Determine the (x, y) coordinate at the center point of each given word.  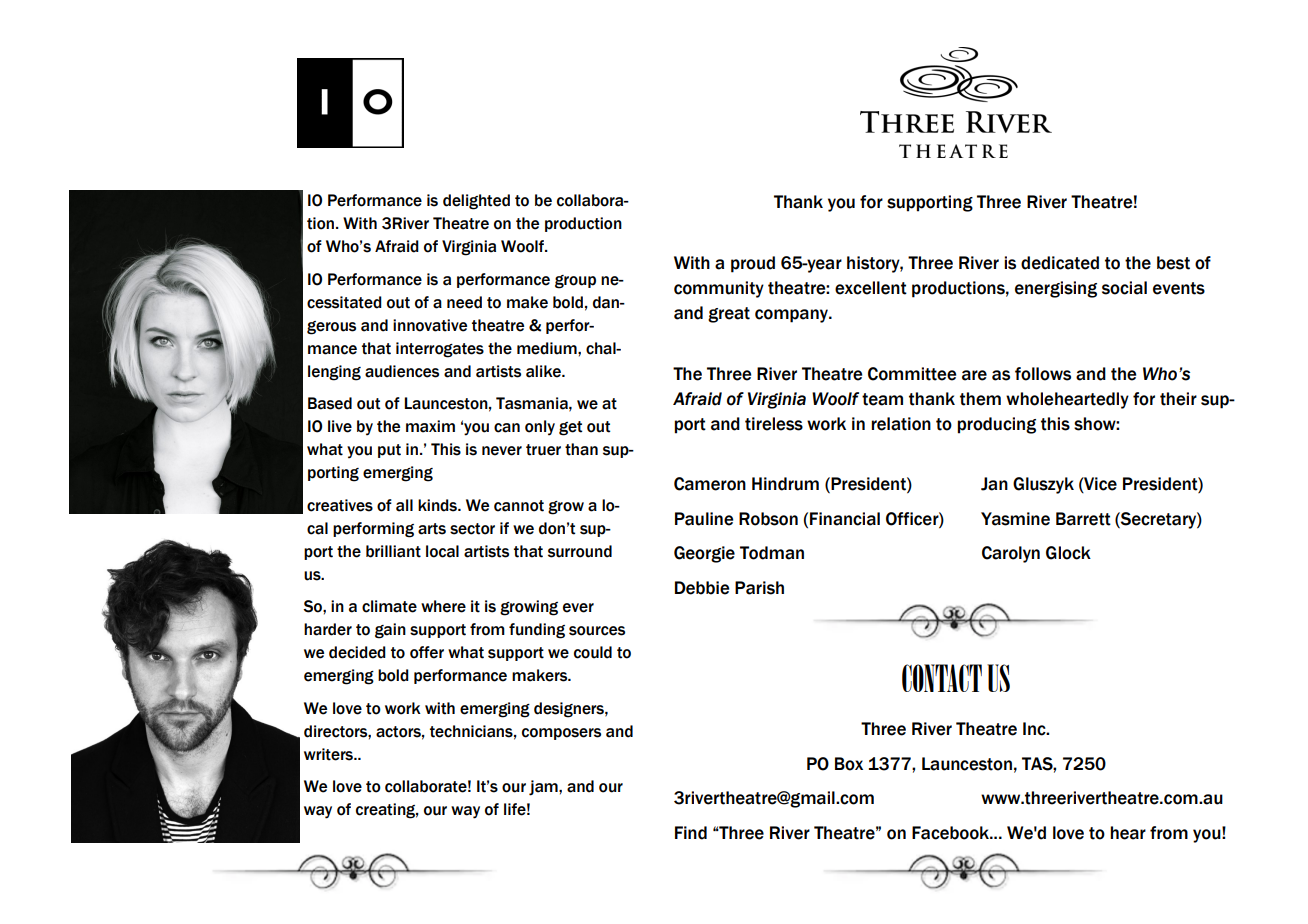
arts (432, 529)
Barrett (1083, 519)
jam (544, 788)
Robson (768, 519)
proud (753, 264)
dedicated (1060, 263)
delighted (476, 202)
